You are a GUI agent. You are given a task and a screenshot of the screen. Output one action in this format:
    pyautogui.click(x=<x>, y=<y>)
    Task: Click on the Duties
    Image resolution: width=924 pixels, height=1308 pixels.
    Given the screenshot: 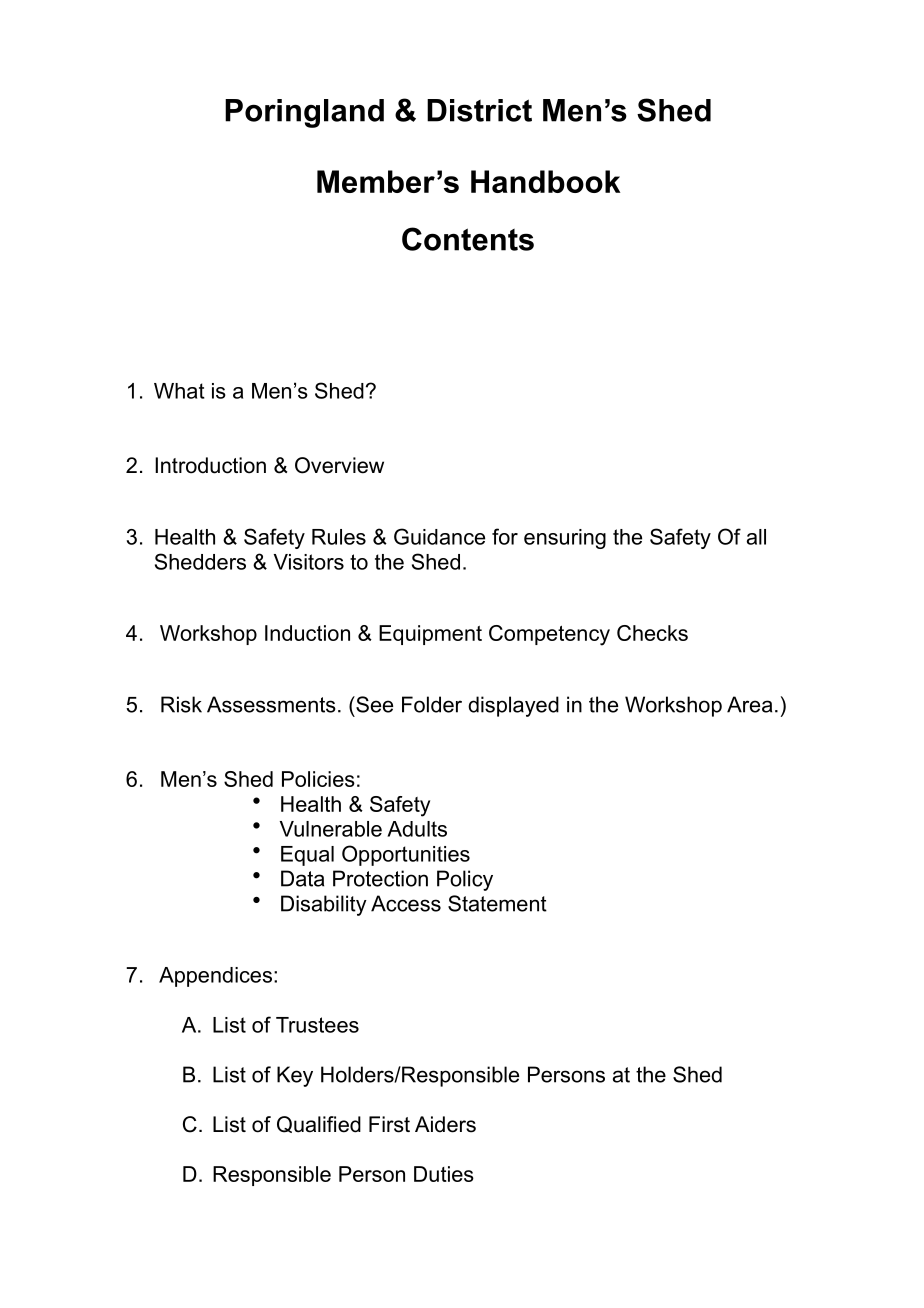 What is the action you would take?
    pyautogui.click(x=444, y=1174)
